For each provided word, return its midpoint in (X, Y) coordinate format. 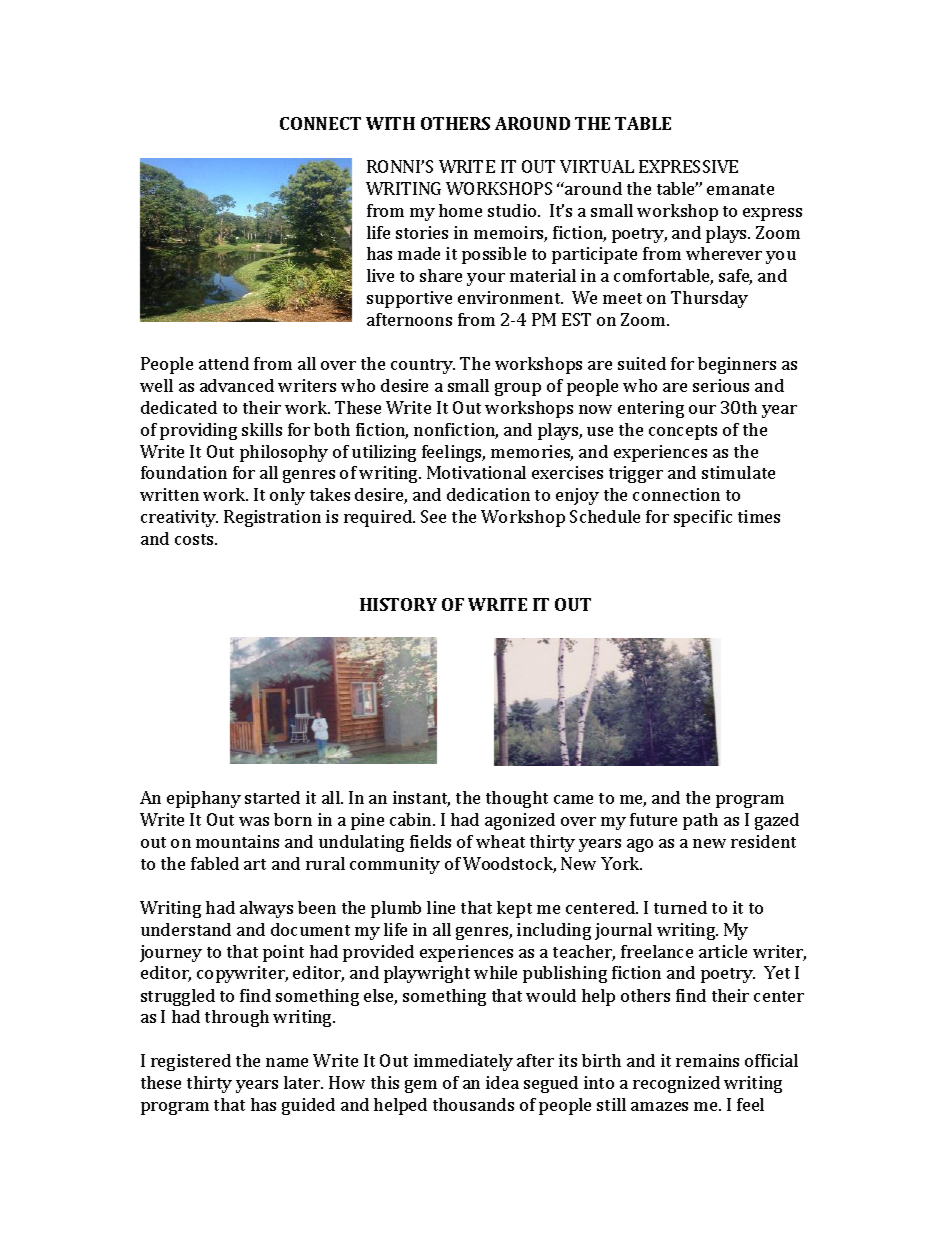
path (700, 821)
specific (703, 518)
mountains (237, 841)
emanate (740, 189)
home (460, 210)
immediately (463, 1062)
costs (195, 539)
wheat (500, 841)
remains (707, 1060)
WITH (390, 123)
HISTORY (398, 604)
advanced (237, 385)
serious (721, 385)
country (423, 366)
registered (191, 1062)
